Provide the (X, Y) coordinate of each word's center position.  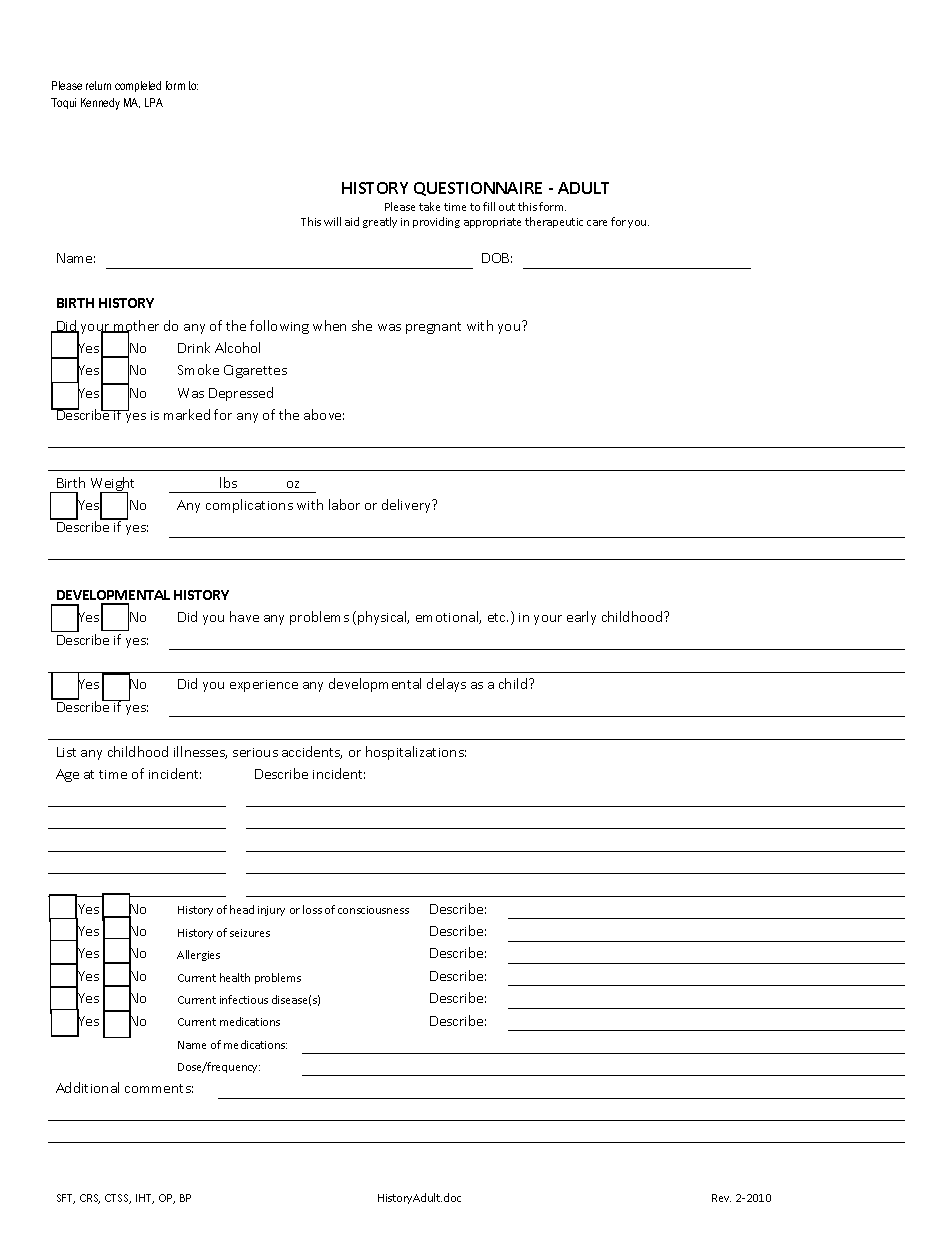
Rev (721, 1198)
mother (135, 327)
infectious (244, 999)
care (597, 223)
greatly (380, 222)
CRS (90, 1199)
